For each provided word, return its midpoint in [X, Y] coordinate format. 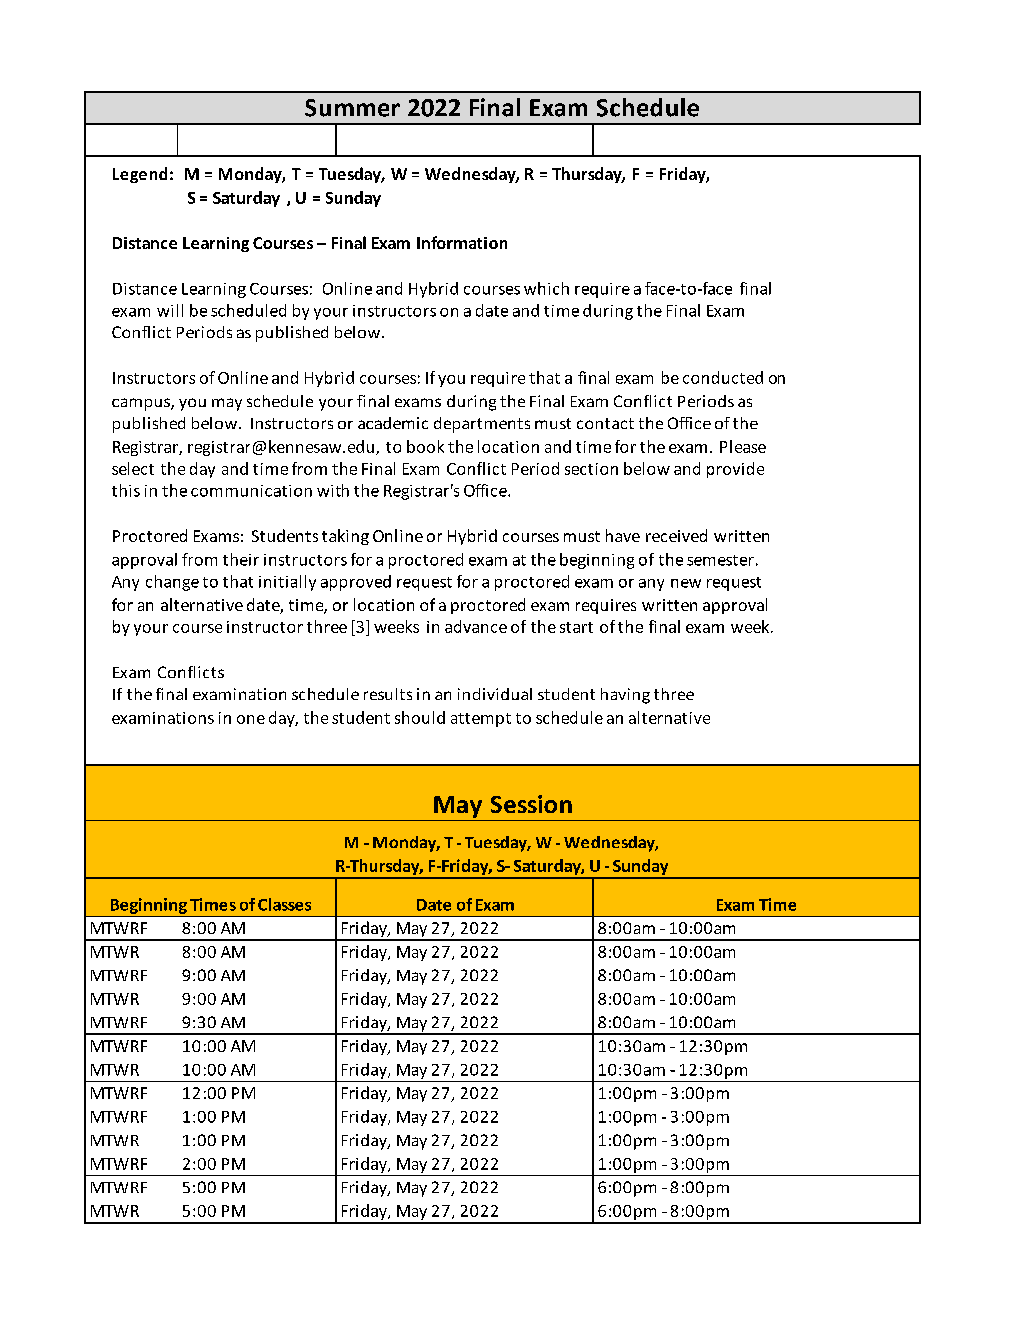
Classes [284, 904]
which [546, 288]
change [172, 583]
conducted [723, 377]
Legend [140, 175]
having [625, 696]
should [420, 717]
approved [356, 583]
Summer [352, 108]
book [425, 446]
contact [605, 423]
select [133, 468]
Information [462, 242]
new [686, 583]
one [251, 719]
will [170, 310]
